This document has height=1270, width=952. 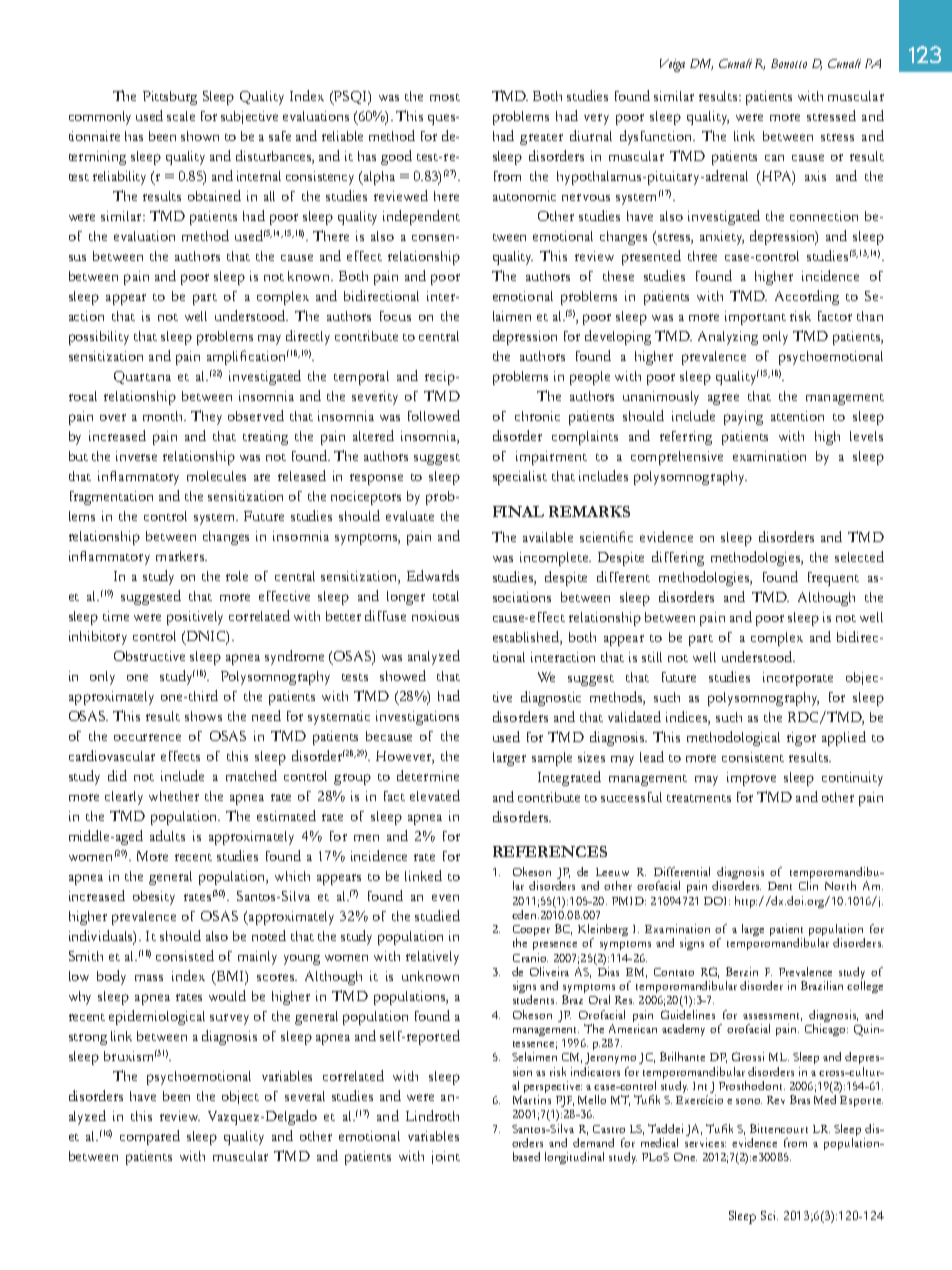 What do you see at coordinates (150, 1137) in the document?
I see `compared` at bounding box center [150, 1137].
